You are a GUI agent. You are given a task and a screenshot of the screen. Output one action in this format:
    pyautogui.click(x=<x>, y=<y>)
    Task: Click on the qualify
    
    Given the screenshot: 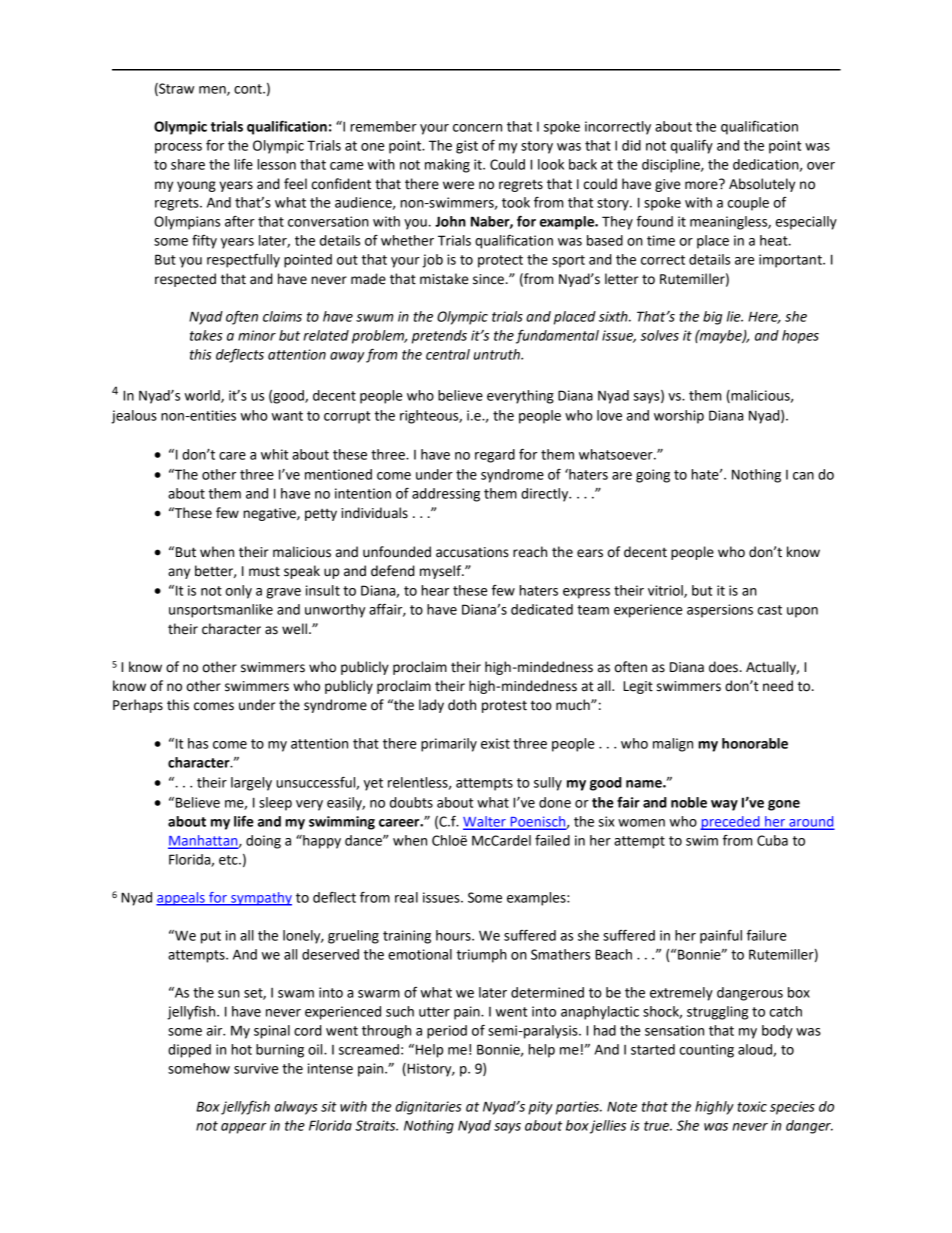 What is the action you would take?
    pyautogui.click(x=692, y=147)
